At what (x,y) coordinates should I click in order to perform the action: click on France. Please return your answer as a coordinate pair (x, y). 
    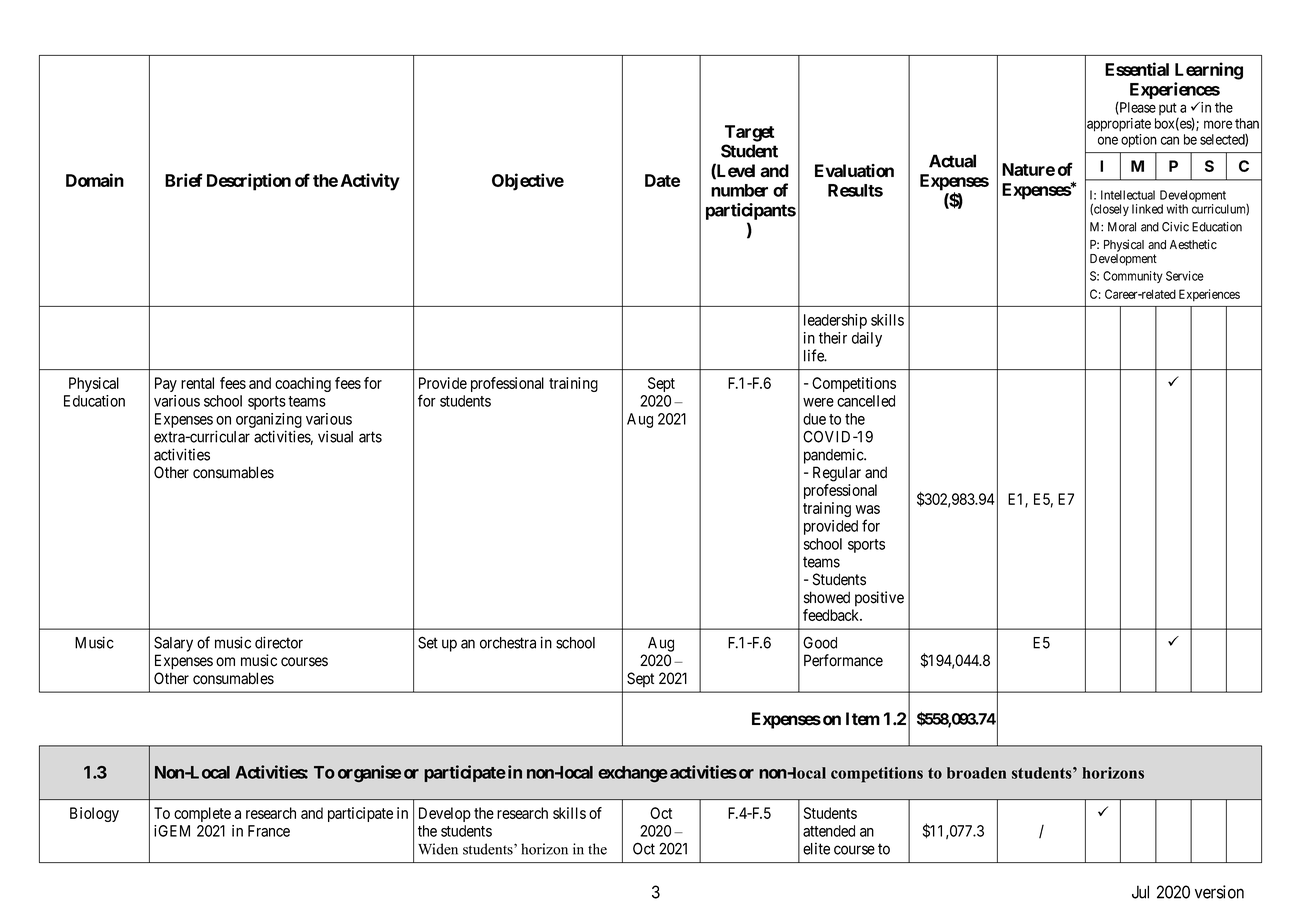
    Looking at the image, I should click on (269, 831).
